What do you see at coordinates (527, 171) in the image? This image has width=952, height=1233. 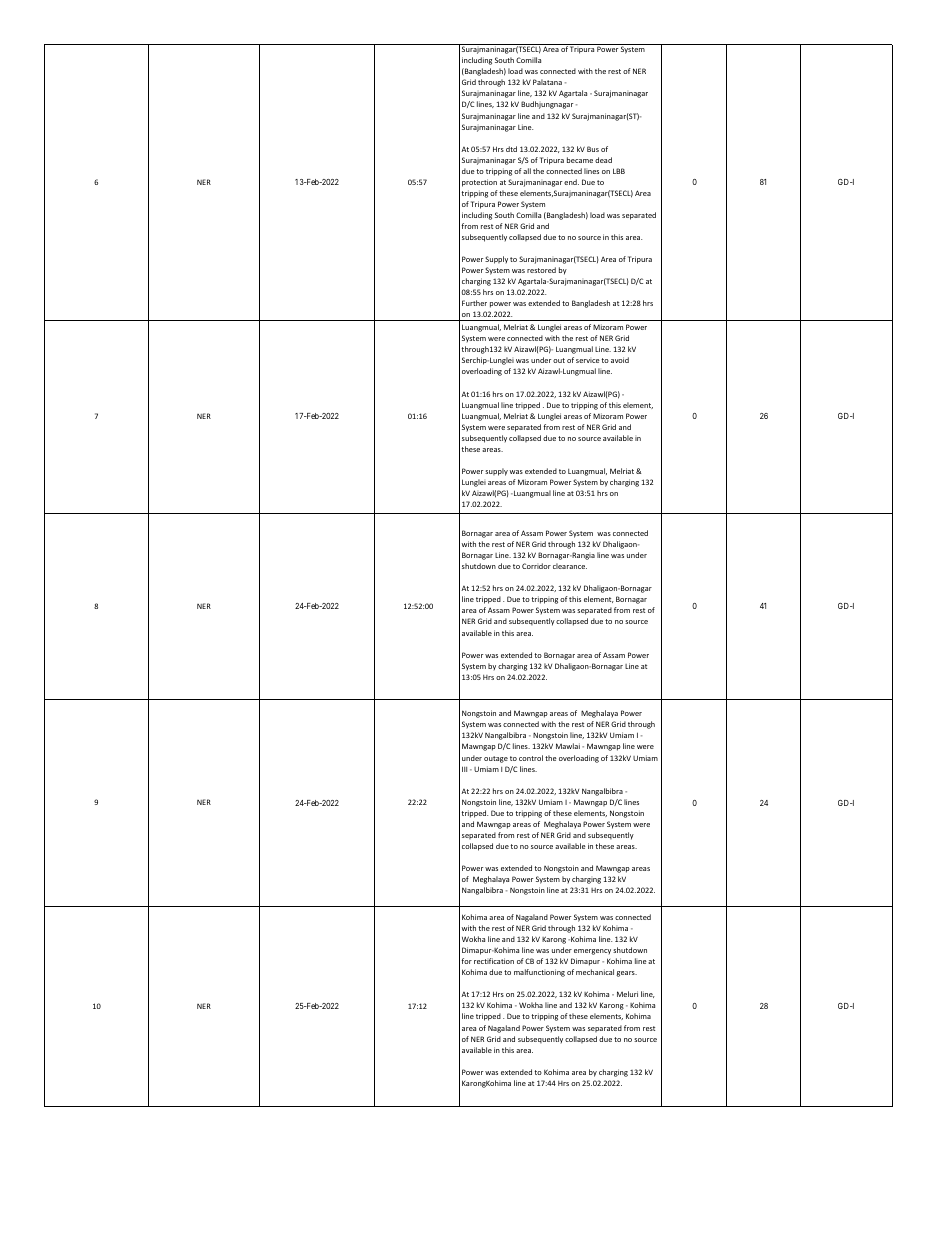 I see `all` at bounding box center [527, 171].
